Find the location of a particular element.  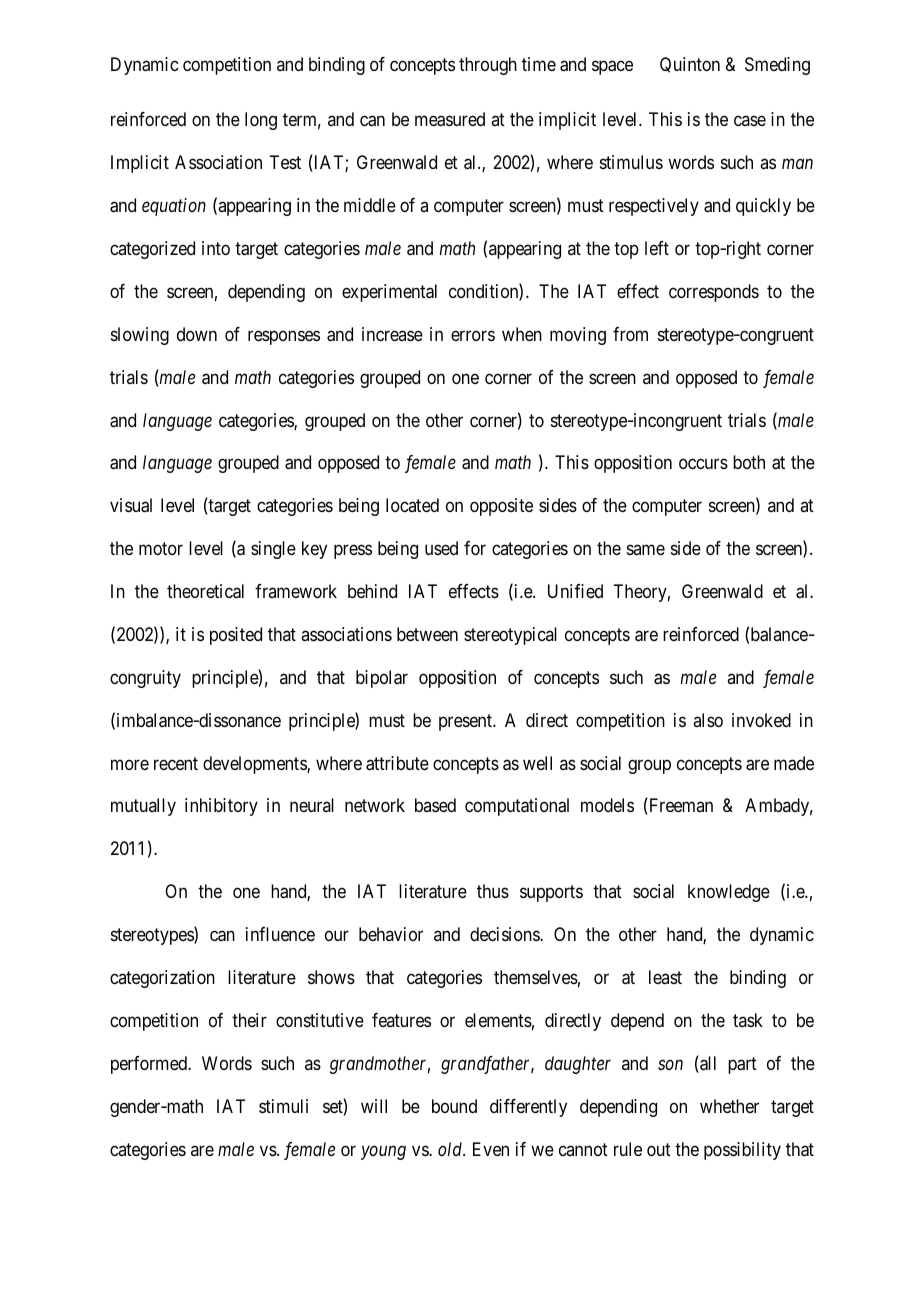

same is located at coordinates (646, 550).
